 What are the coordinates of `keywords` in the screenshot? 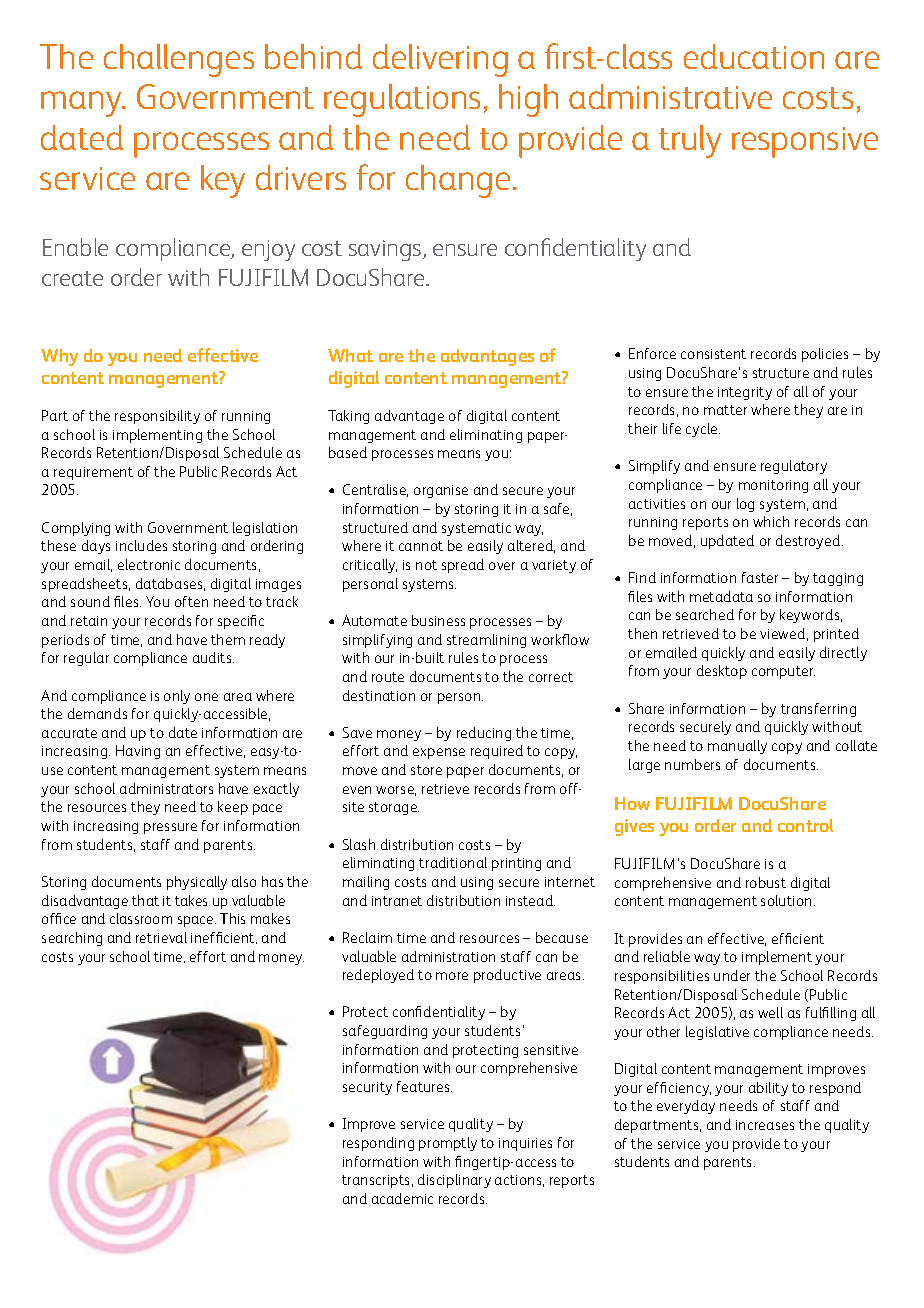 It's located at (811, 616).
